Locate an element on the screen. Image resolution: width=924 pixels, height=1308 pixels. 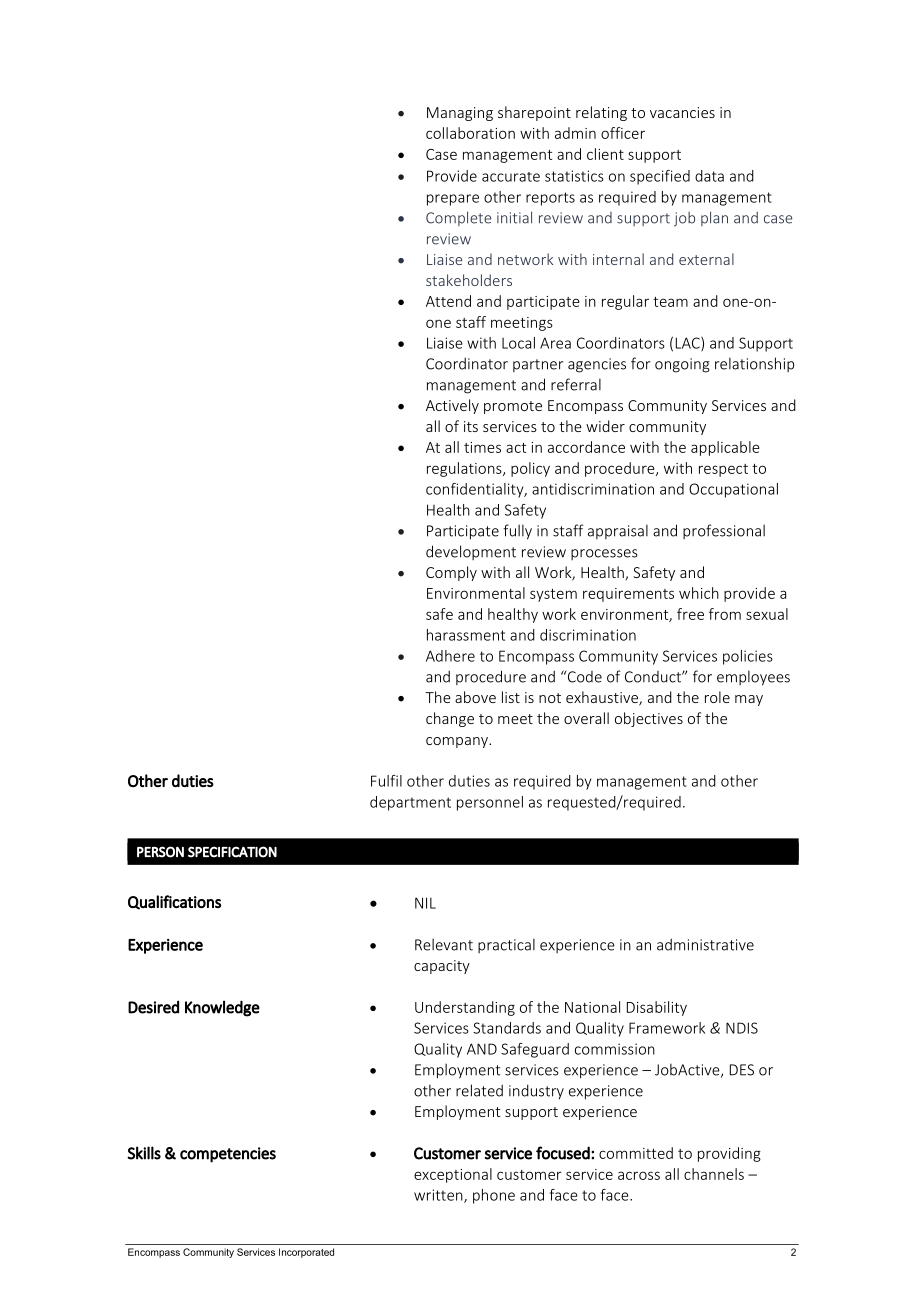
SPECIFICATION is located at coordinates (232, 852).
